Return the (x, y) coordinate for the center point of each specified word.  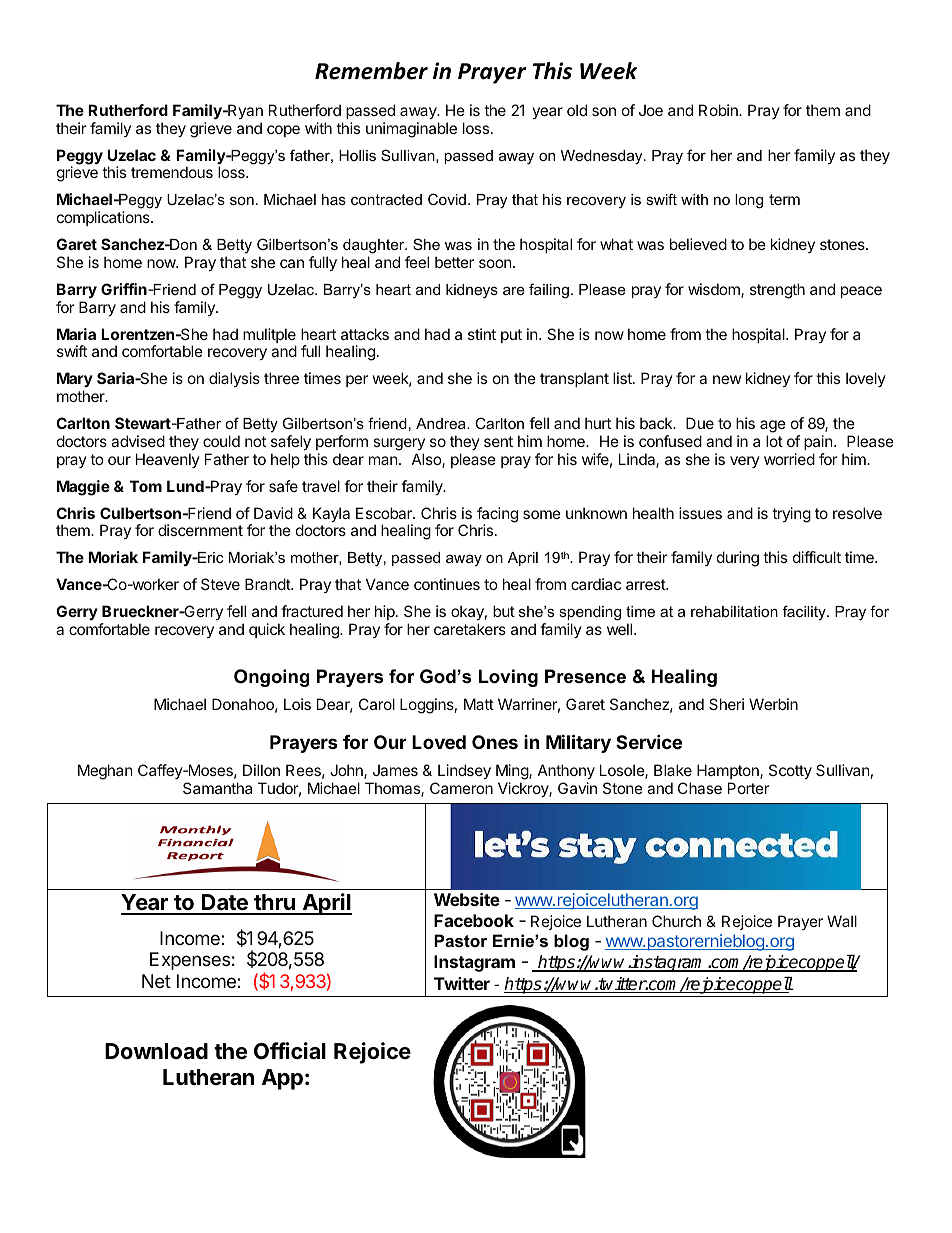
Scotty (790, 771)
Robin (719, 110)
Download (156, 1051)
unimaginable (411, 130)
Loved (439, 742)
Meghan (105, 772)
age (773, 426)
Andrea (442, 423)
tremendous (172, 172)
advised (138, 441)
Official (290, 1051)
